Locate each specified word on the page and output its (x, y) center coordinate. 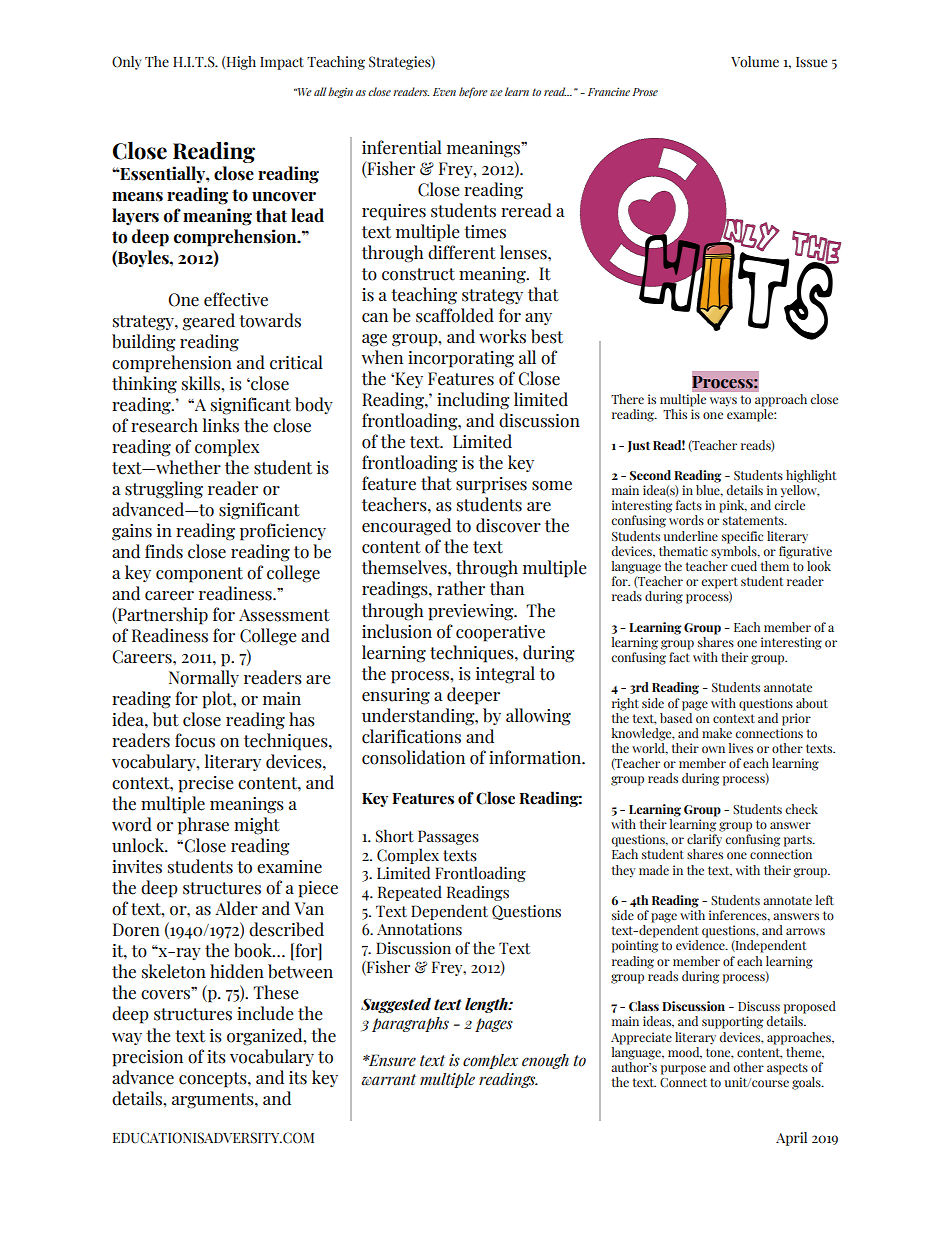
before (473, 92)
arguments (214, 1101)
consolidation (413, 757)
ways (723, 402)
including (473, 401)
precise (205, 784)
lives (741, 748)
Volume (755, 62)
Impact (282, 63)
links (221, 425)
